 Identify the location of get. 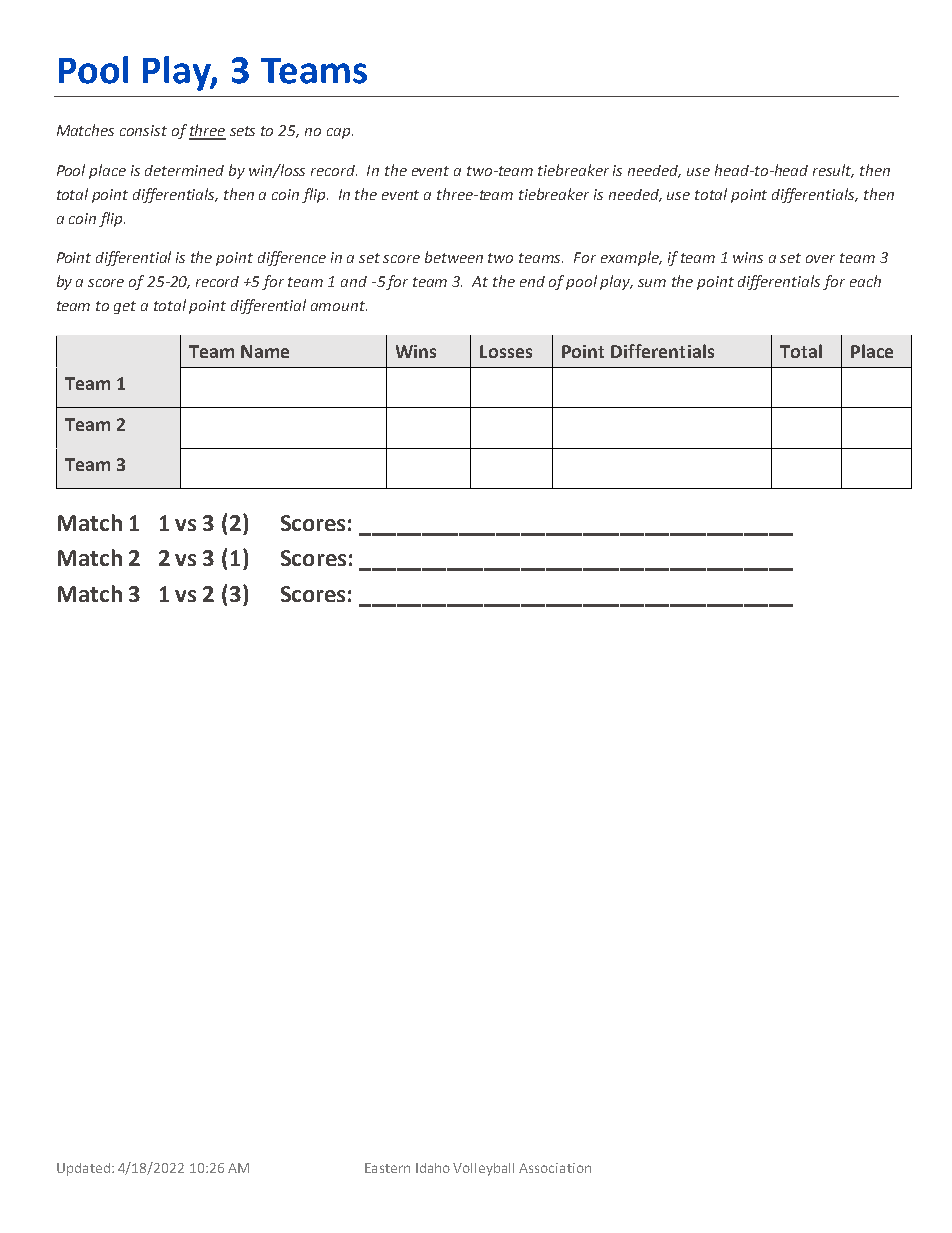
(125, 307).
